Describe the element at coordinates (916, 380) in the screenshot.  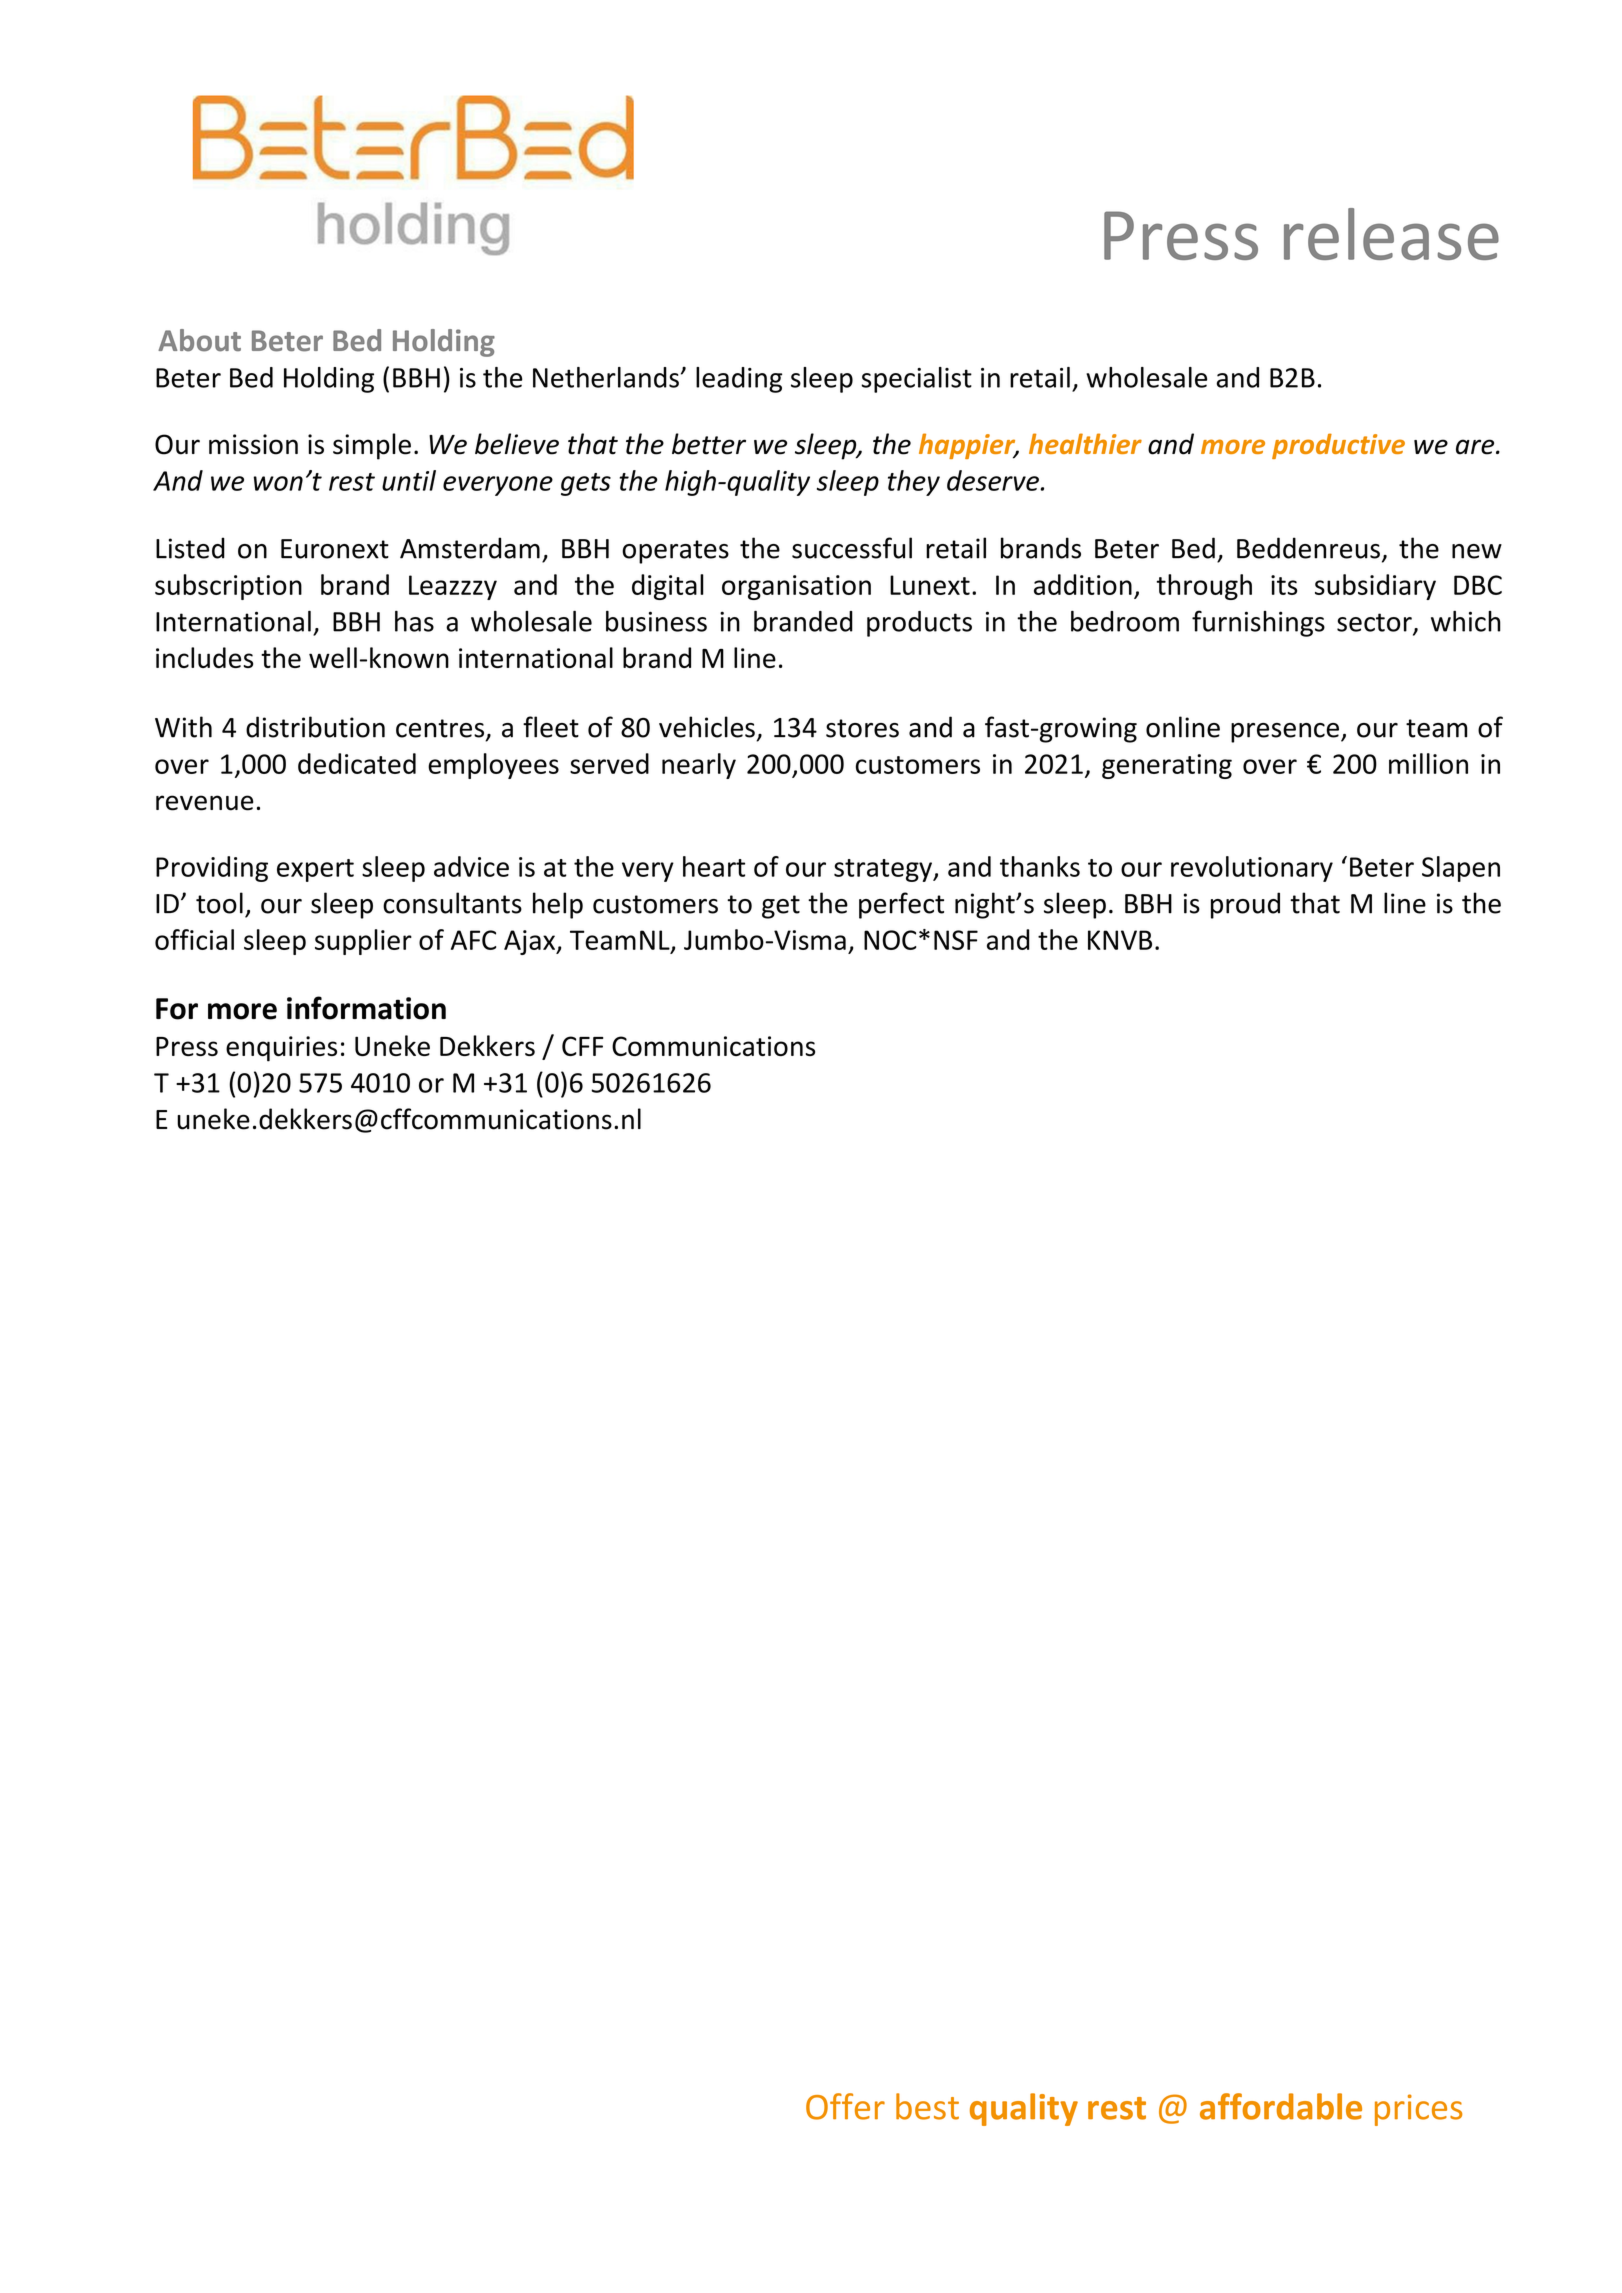
I see `specialist` at that location.
